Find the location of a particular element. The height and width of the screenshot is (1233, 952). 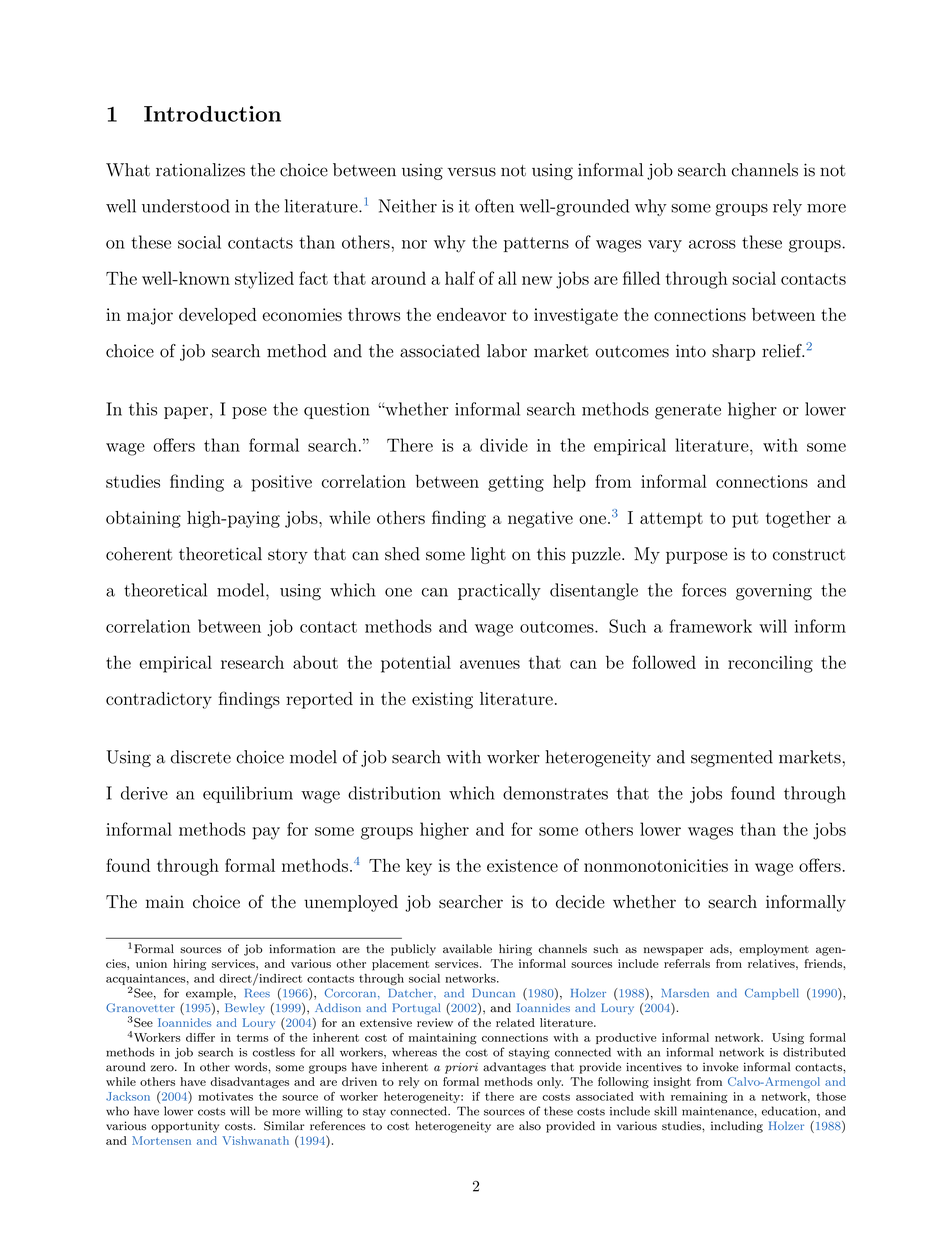

rationalizes is located at coordinates (200, 170).
